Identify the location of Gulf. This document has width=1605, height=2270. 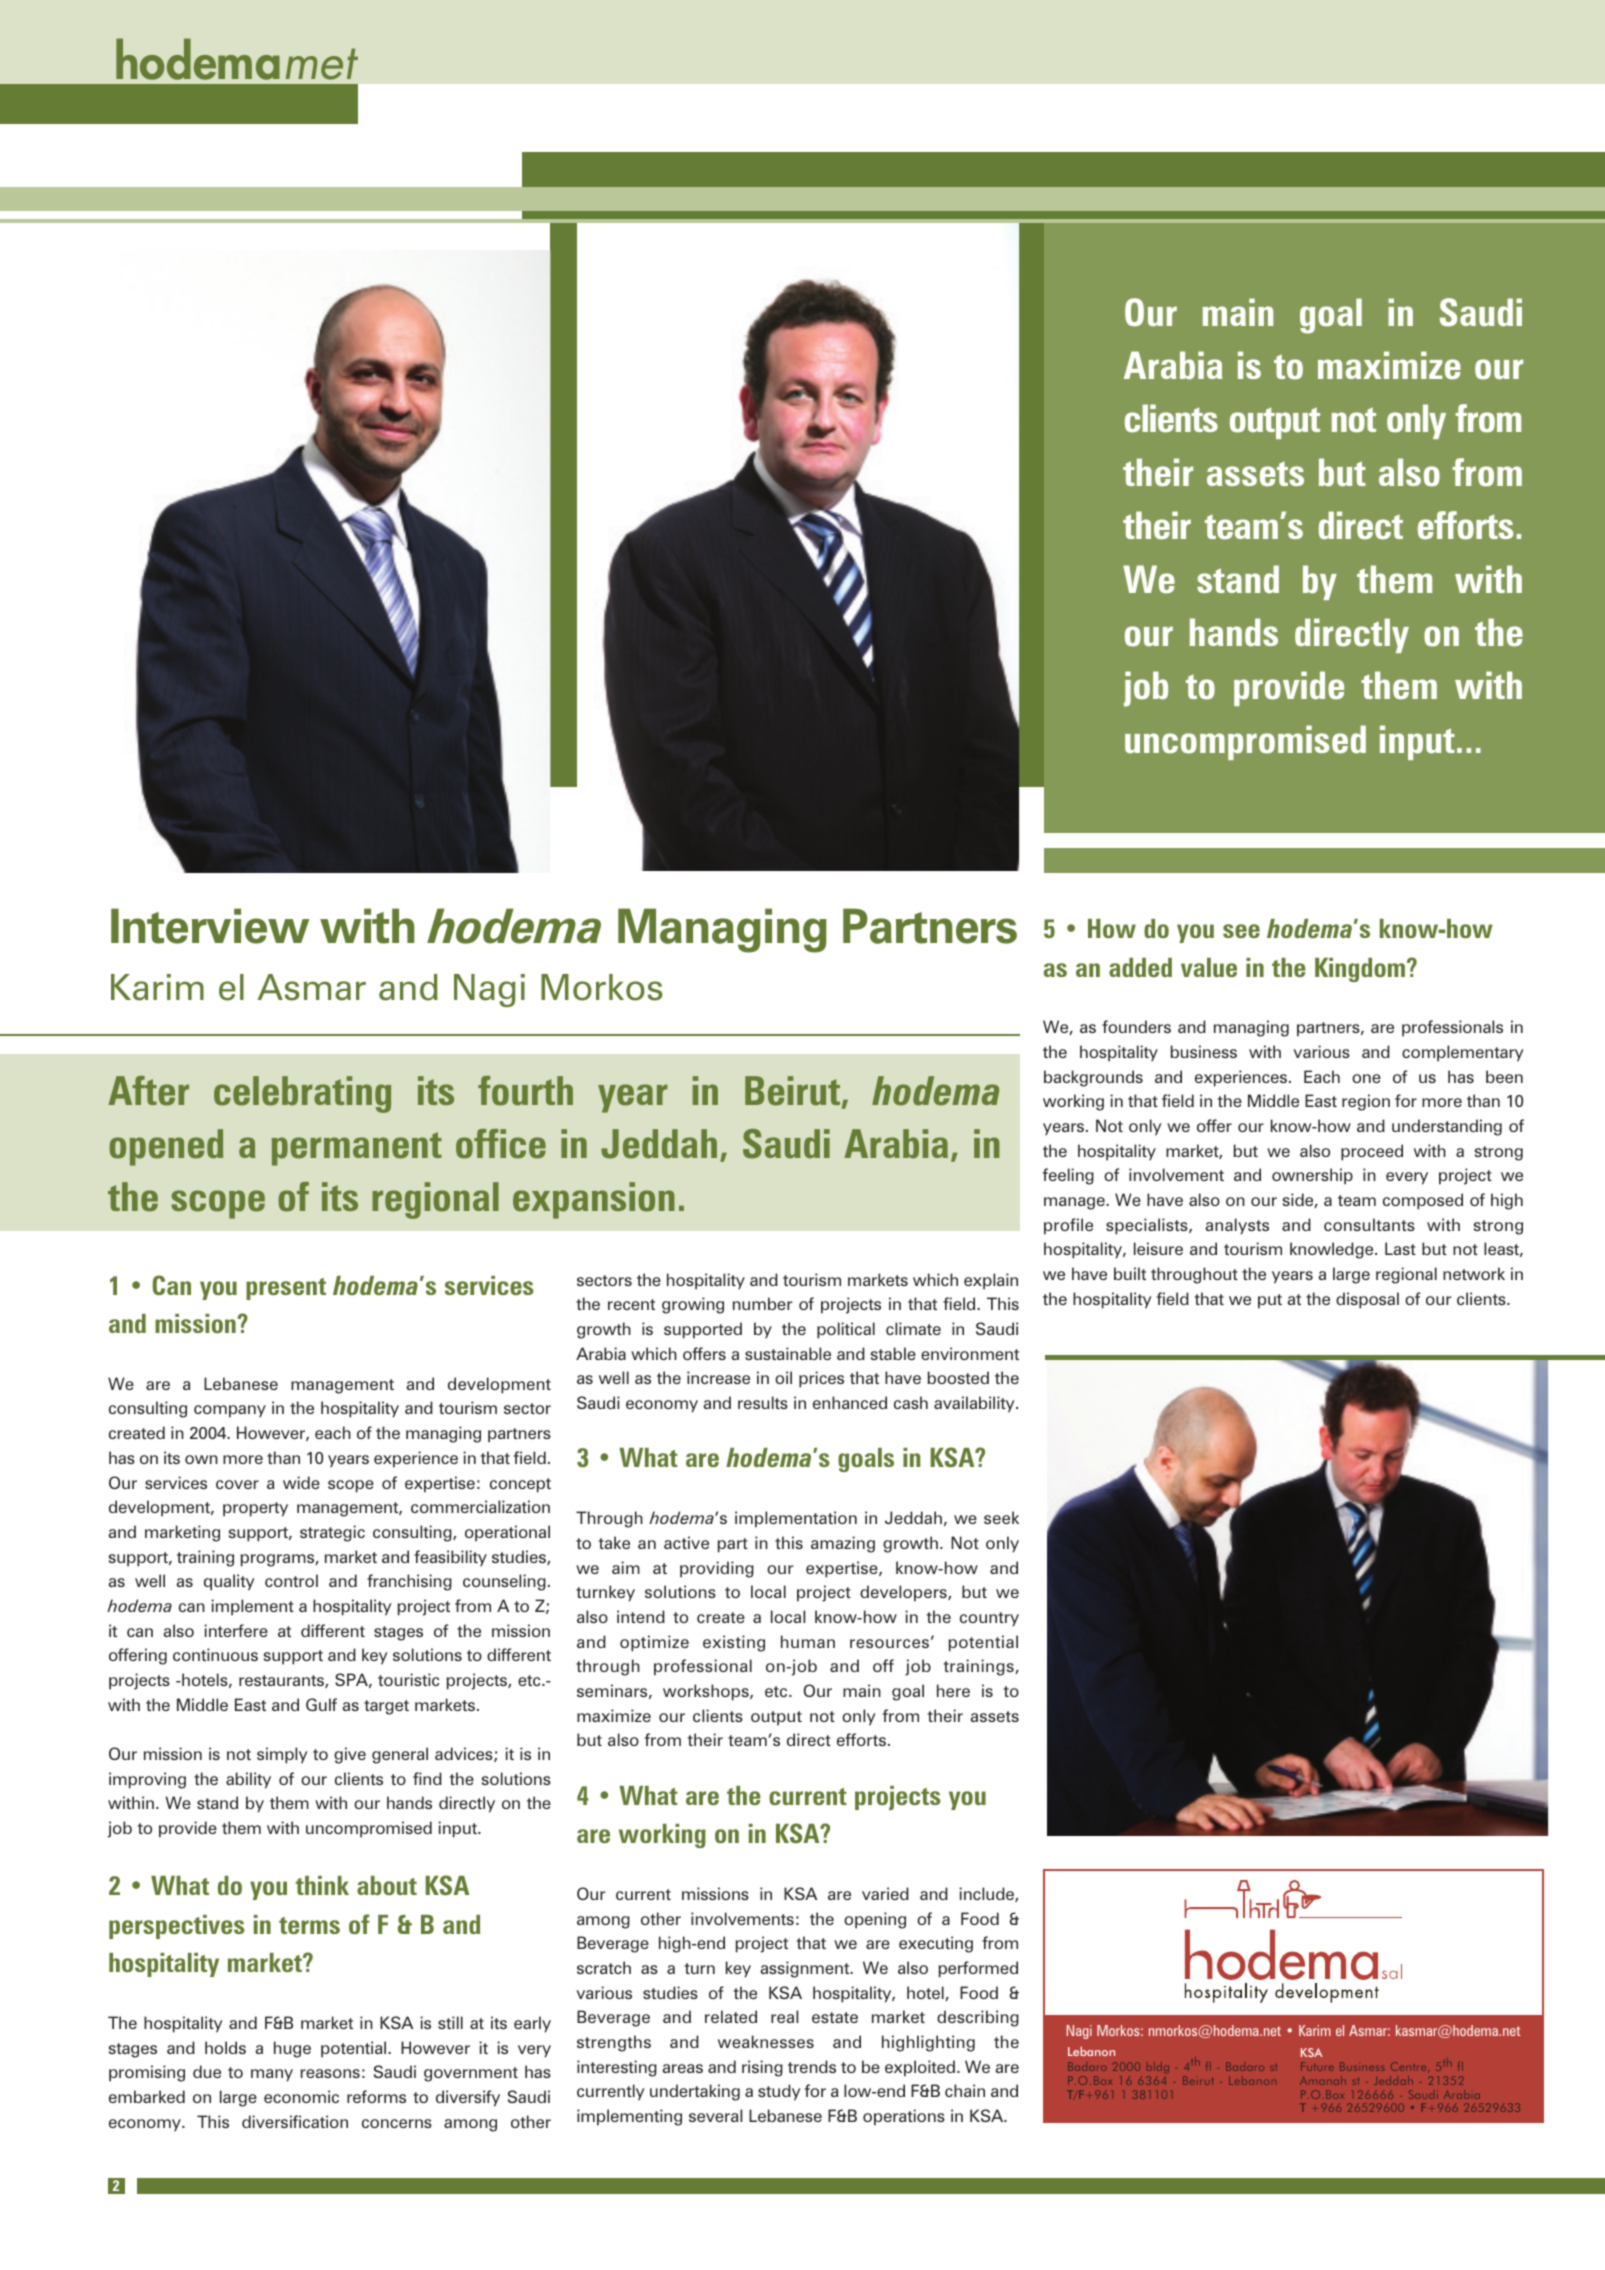
(321, 1704).
